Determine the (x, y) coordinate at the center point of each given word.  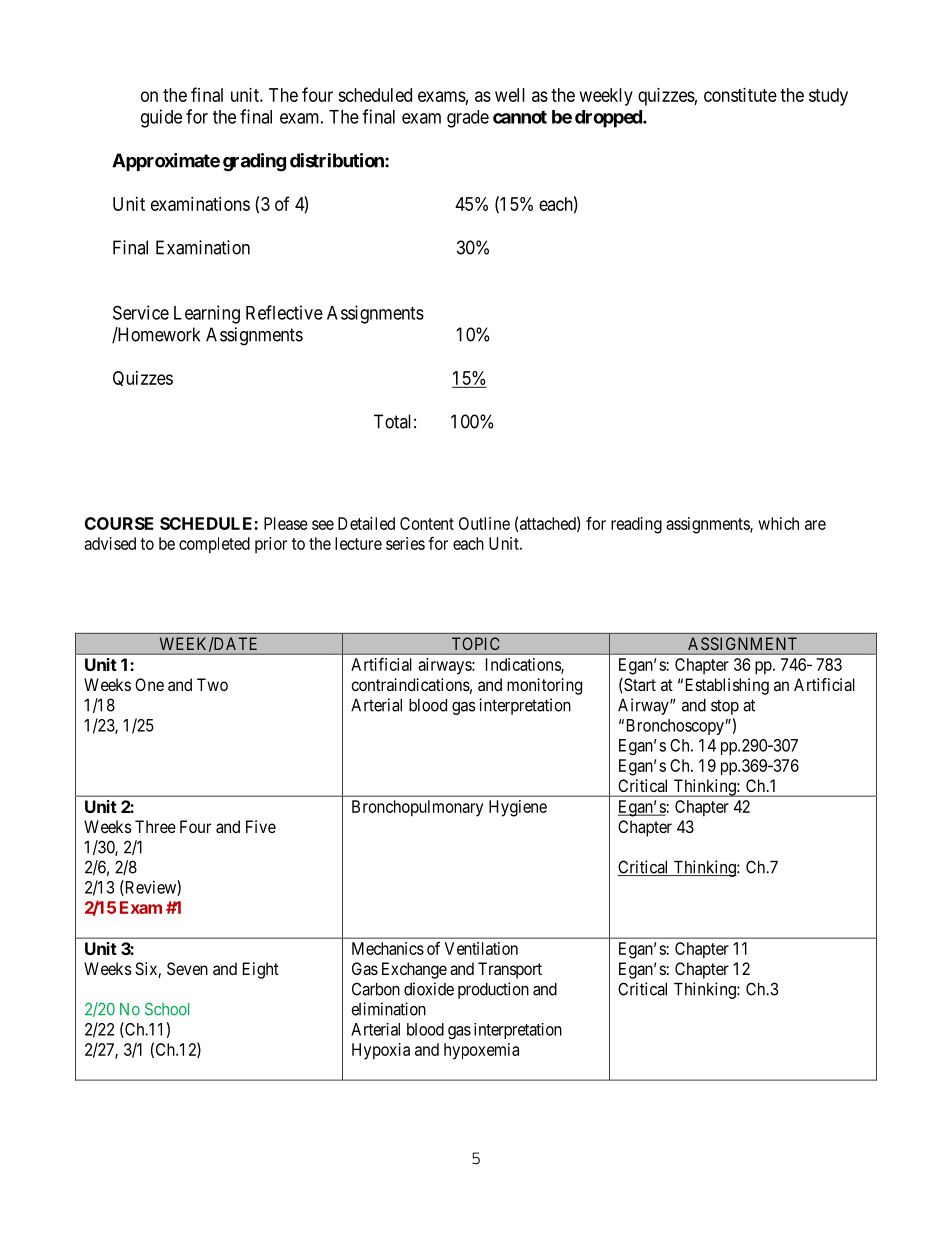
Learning (207, 314)
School (167, 1009)
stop (725, 707)
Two (212, 684)
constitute (740, 95)
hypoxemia (481, 1051)
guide (161, 118)
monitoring (544, 686)
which (778, 523)
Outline (484, 523)
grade (468, 119)
